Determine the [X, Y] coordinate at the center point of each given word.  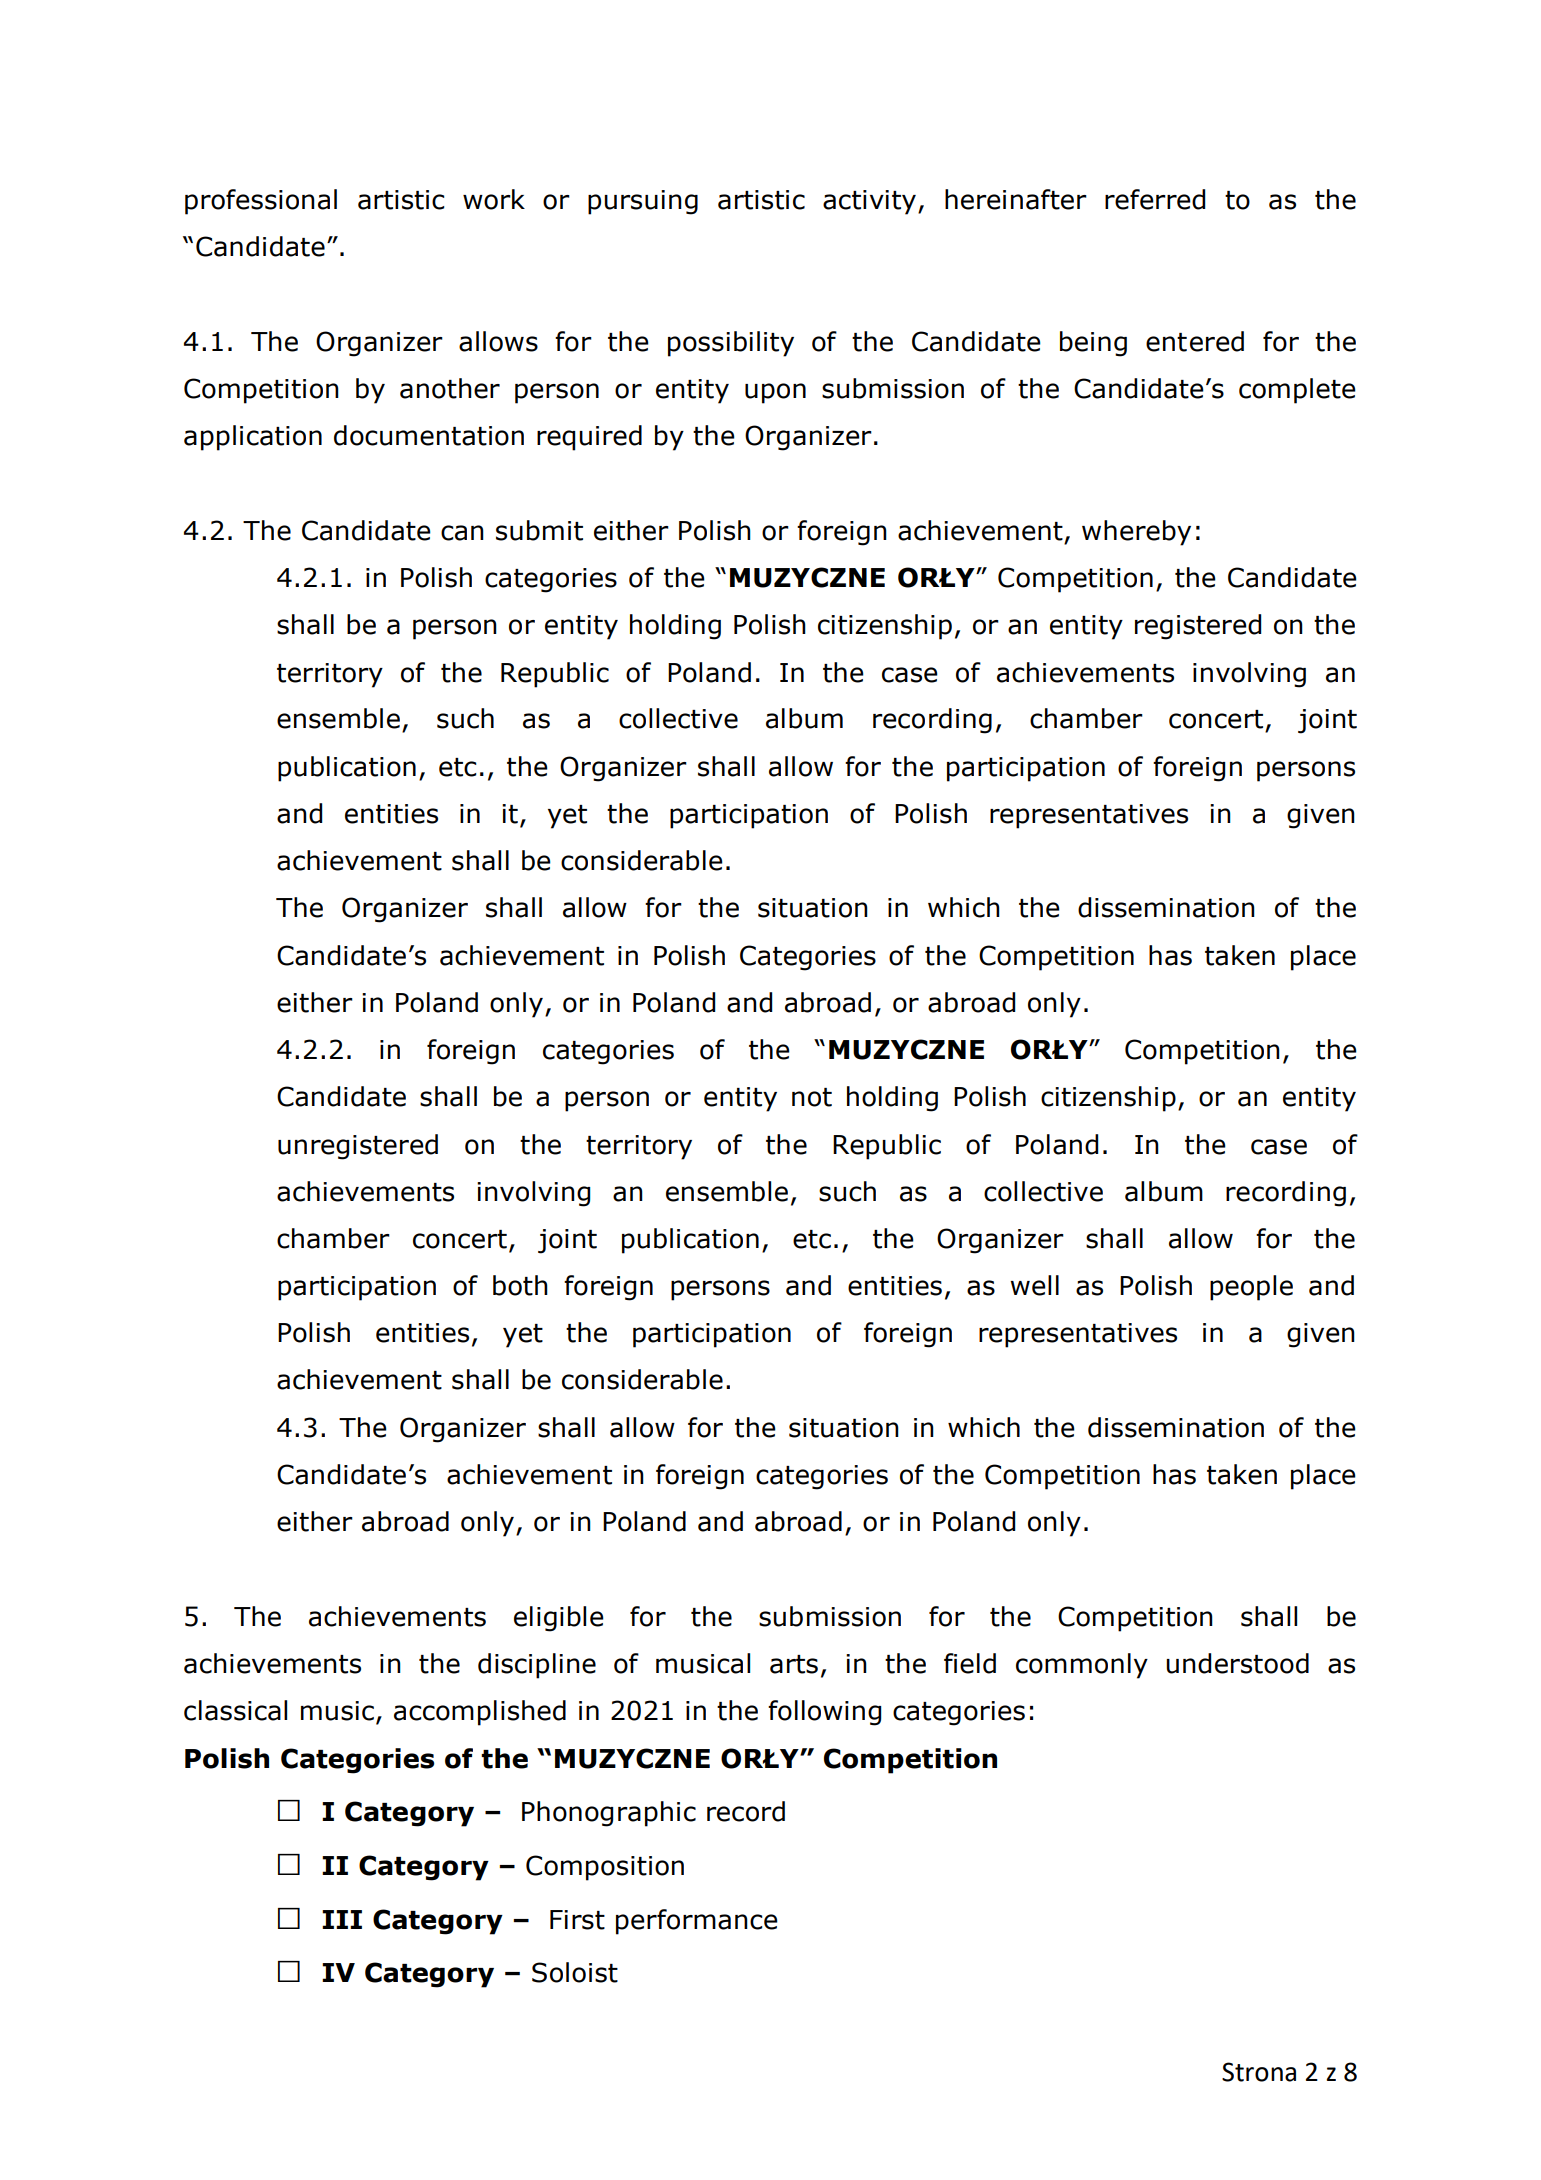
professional [261, 202]
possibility [731, 344]
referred [1155, 199]
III [342, 1919]
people [1251, 1288]
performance [697, 1922]
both [520, 1285]
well [1034, 1285]
